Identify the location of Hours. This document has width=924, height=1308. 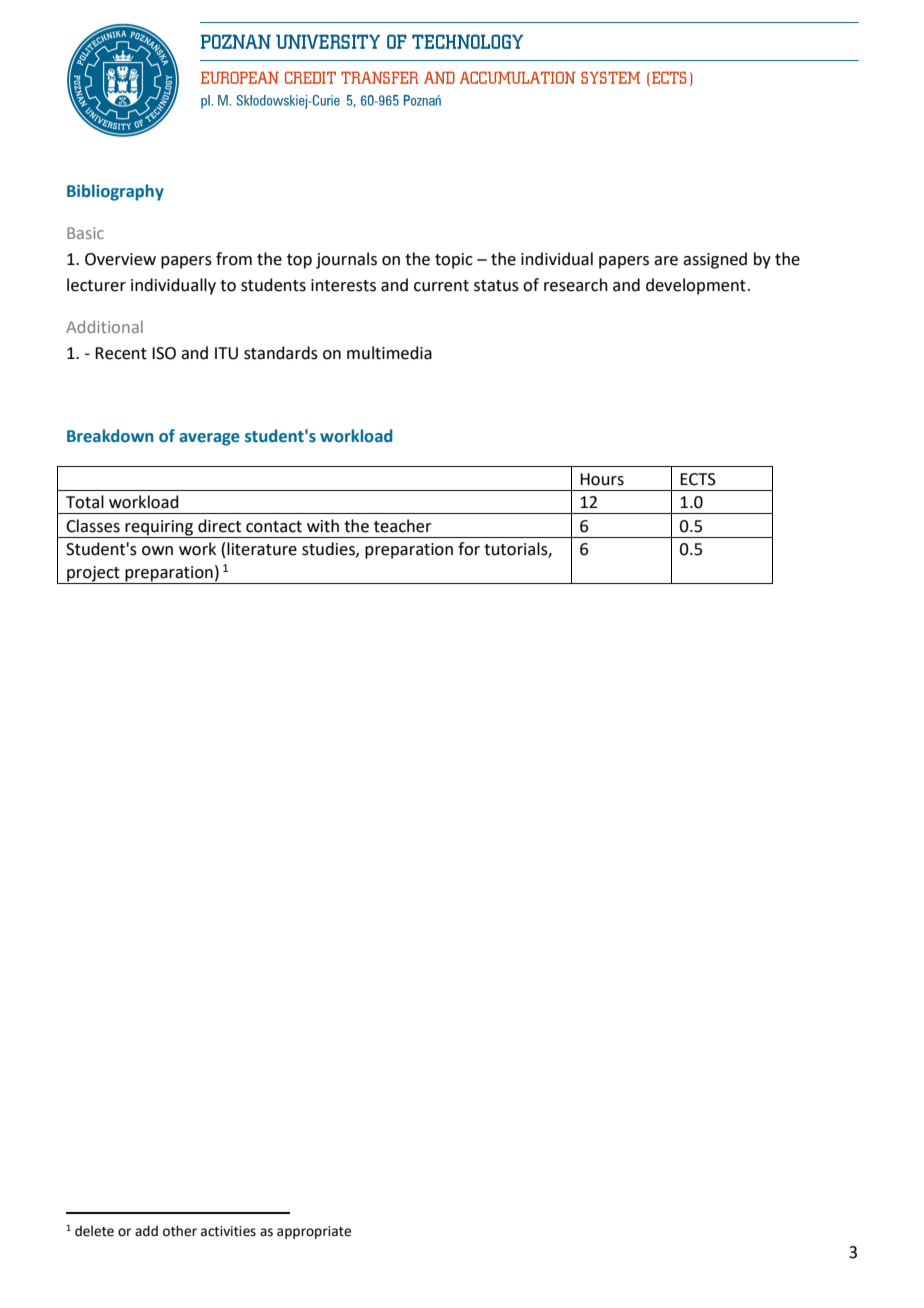
(602, 479).
